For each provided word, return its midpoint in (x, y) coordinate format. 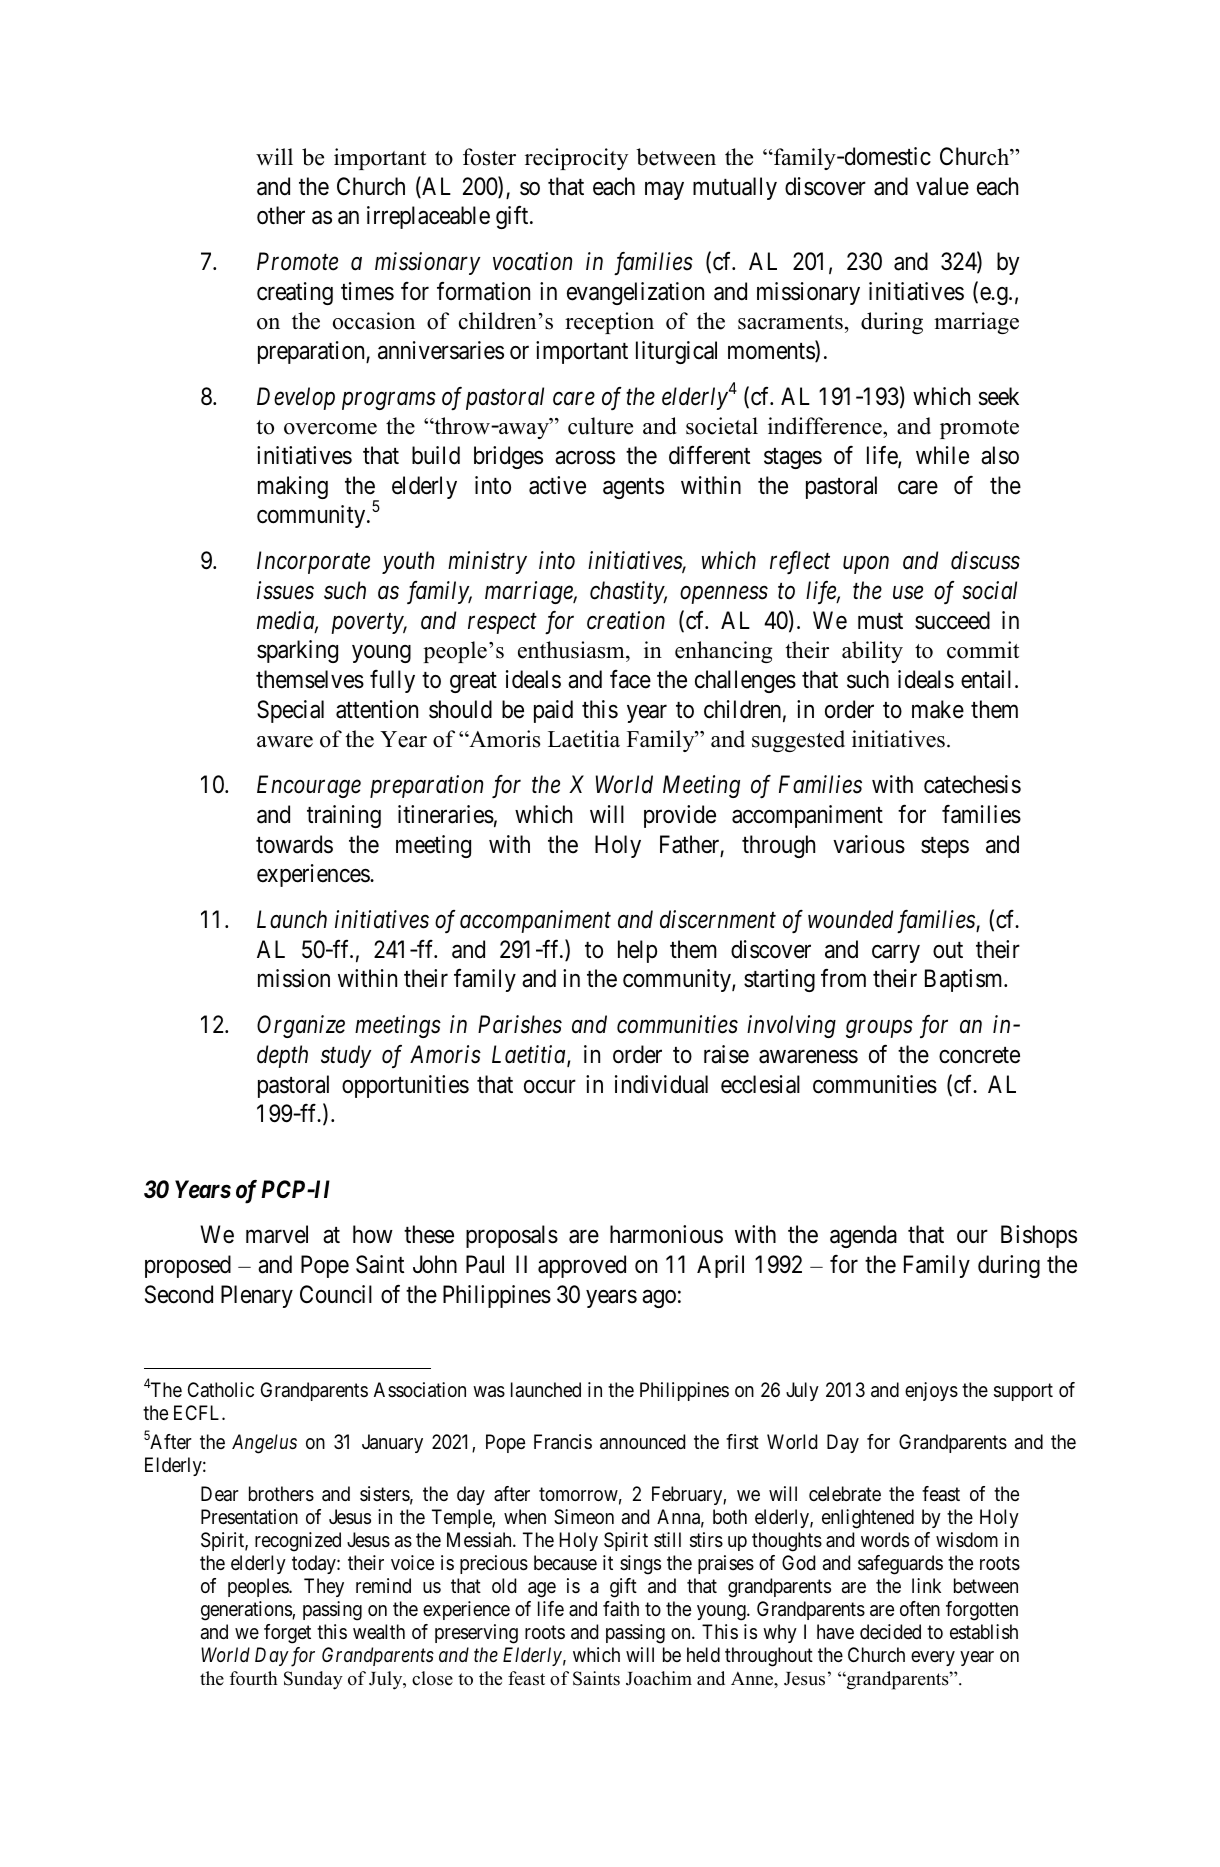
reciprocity (576, 159)
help (637, 951)
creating (295, 293)
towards (294, 844)
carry (896, 954)
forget (287, 1634)
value (942, 186)
